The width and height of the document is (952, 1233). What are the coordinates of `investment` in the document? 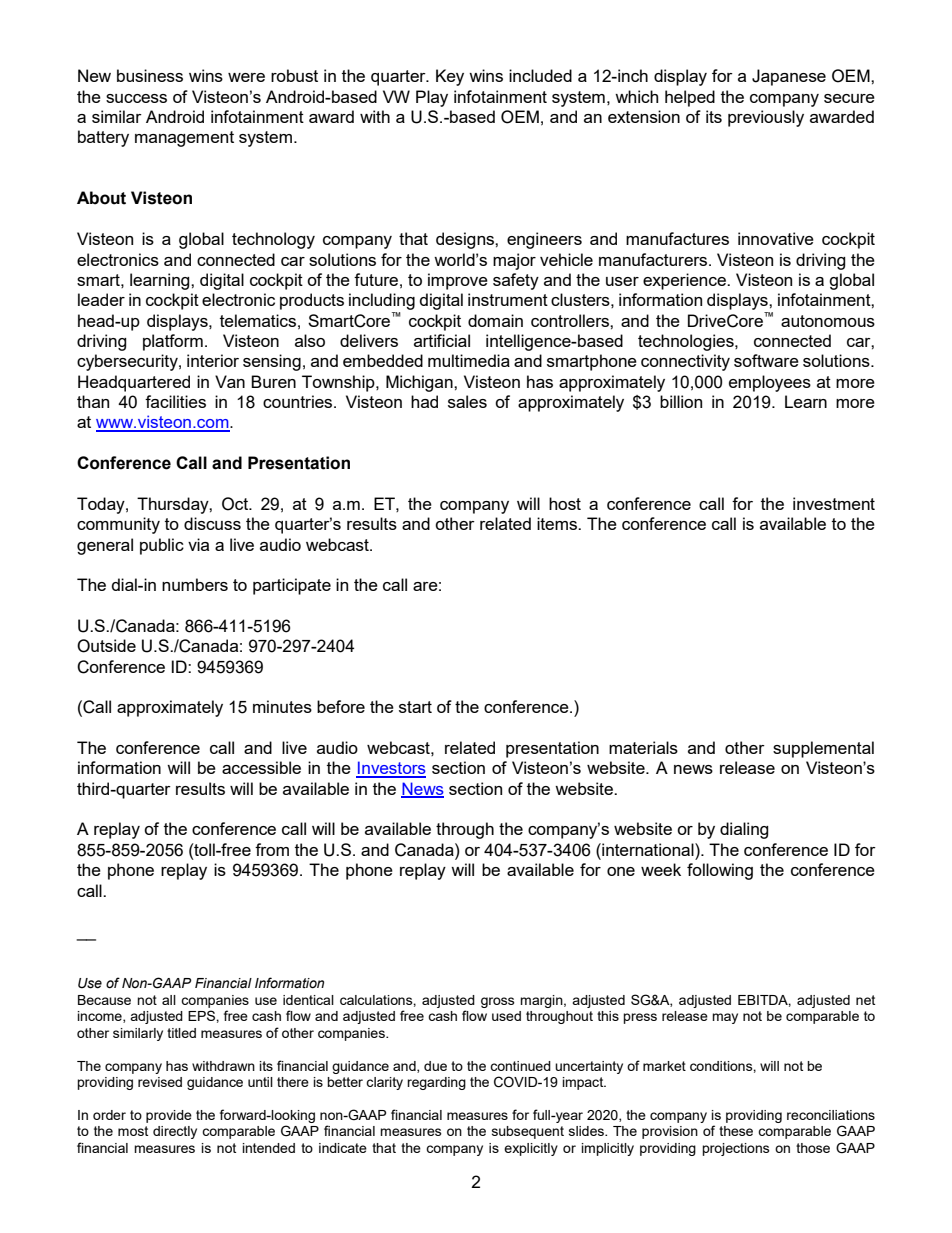 It's located at (834, 503).
